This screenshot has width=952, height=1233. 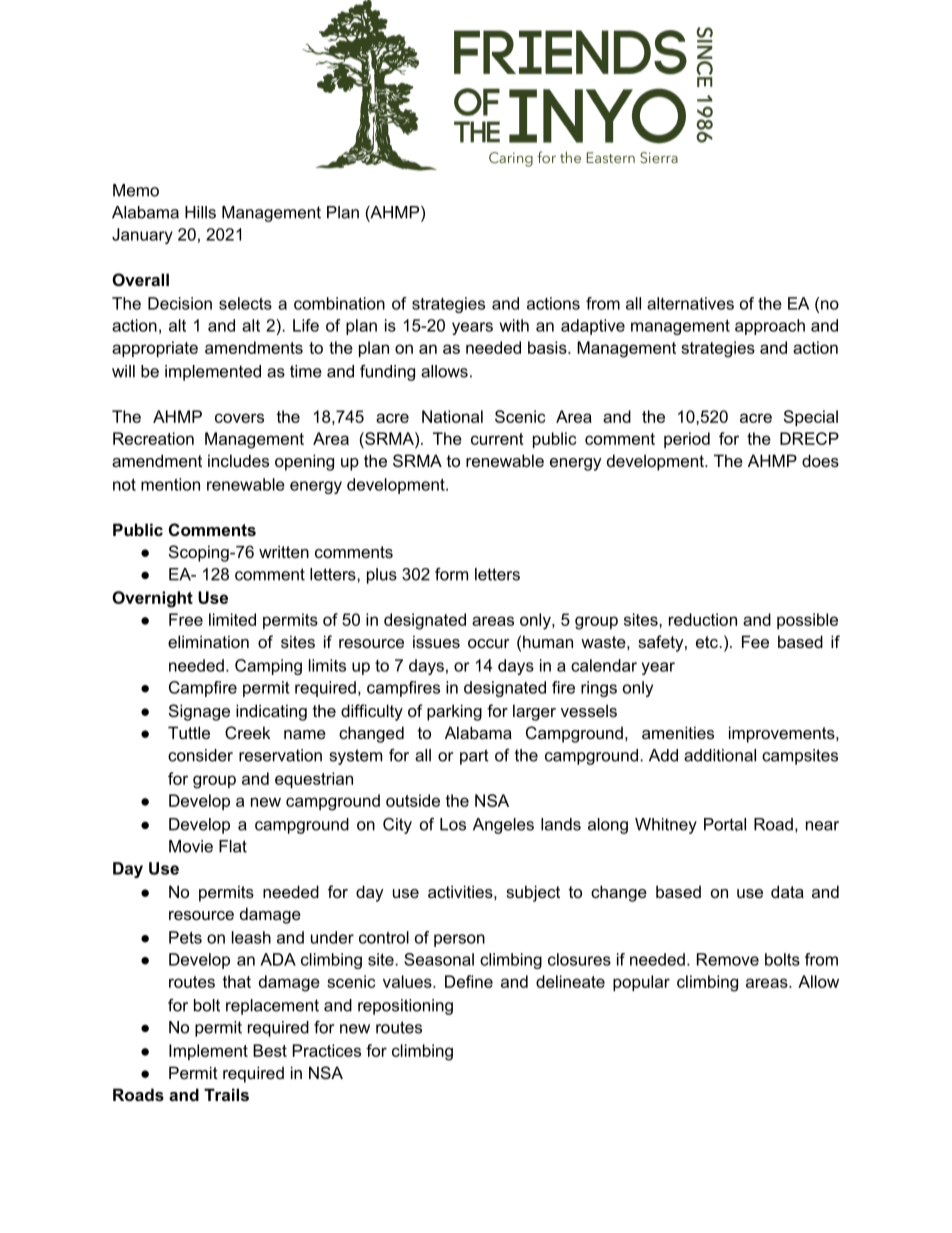 What do you see at coordinates (497, 439) in the screenshot?
I see `current` at bounding box center [497, 439].
